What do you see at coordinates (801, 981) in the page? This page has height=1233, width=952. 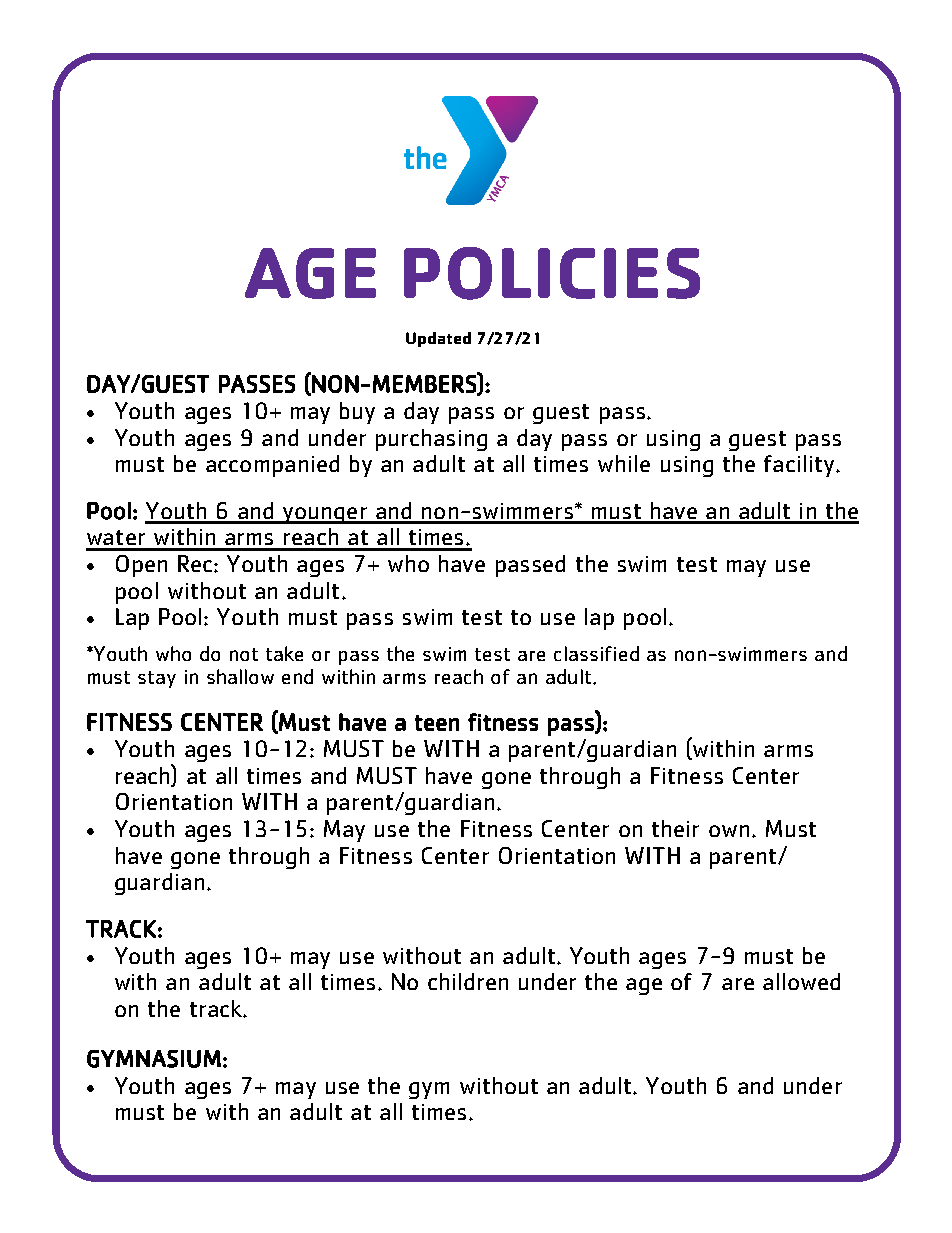 I see `allowed` at bounding box center [801, 981].
